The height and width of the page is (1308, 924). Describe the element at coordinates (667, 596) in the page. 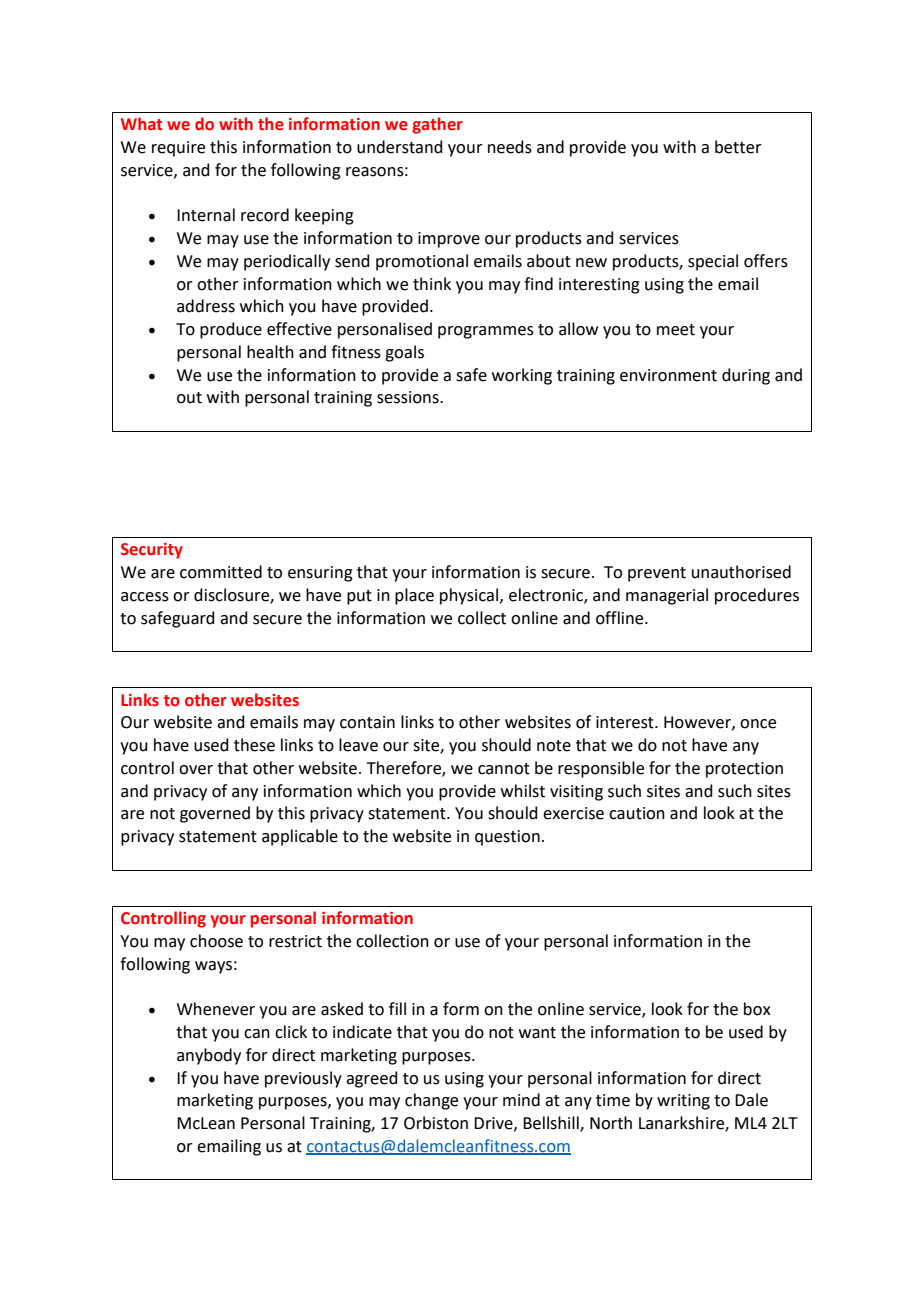

I see `managerial` at that location.
